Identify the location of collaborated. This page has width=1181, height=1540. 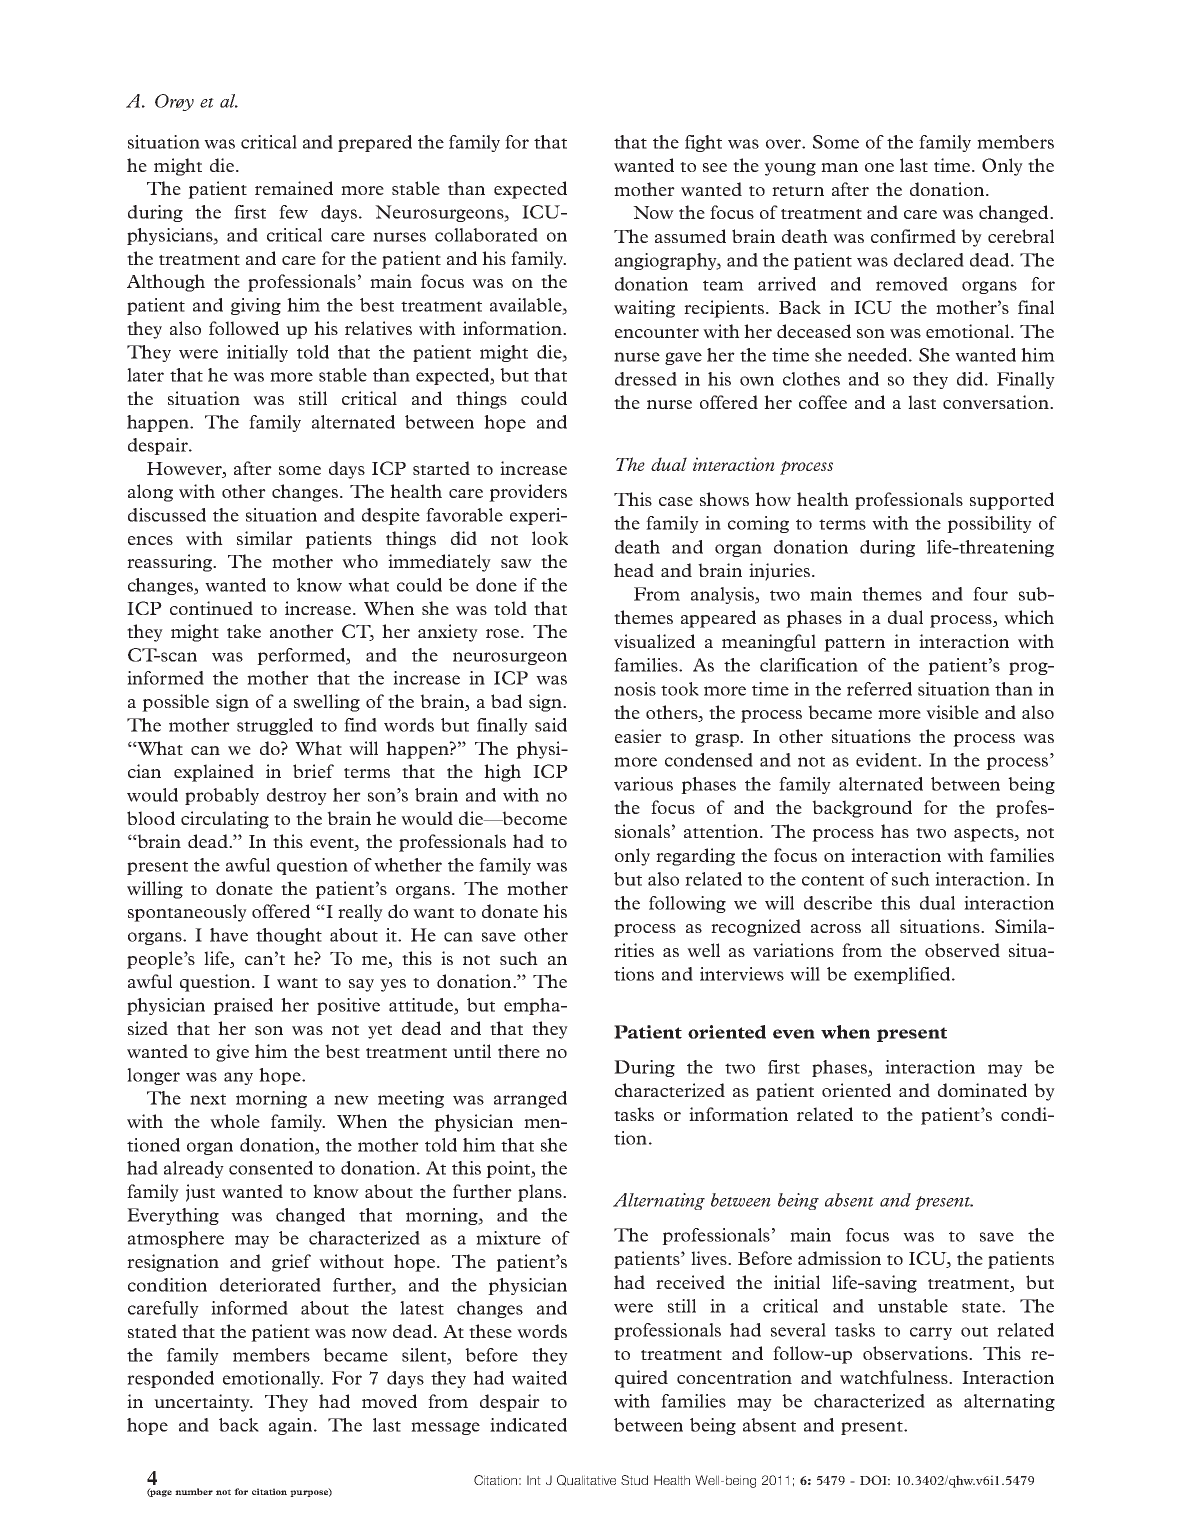
(486, 235).
